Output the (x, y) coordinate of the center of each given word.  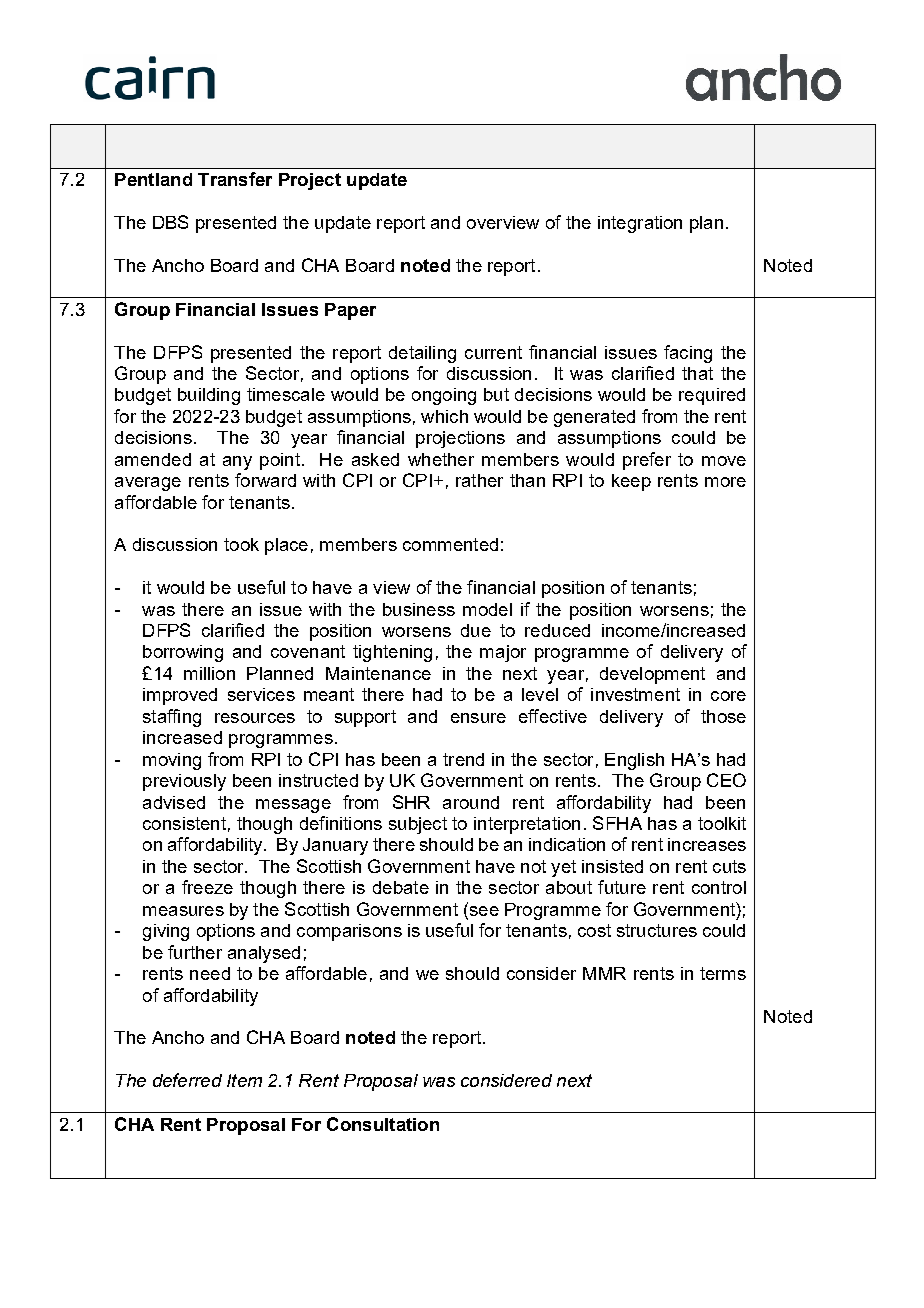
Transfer (235, 179)
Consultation (383, 1124)
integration (640, 224)
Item (244, 1080)
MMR (604, 973)
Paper (350, 311)
